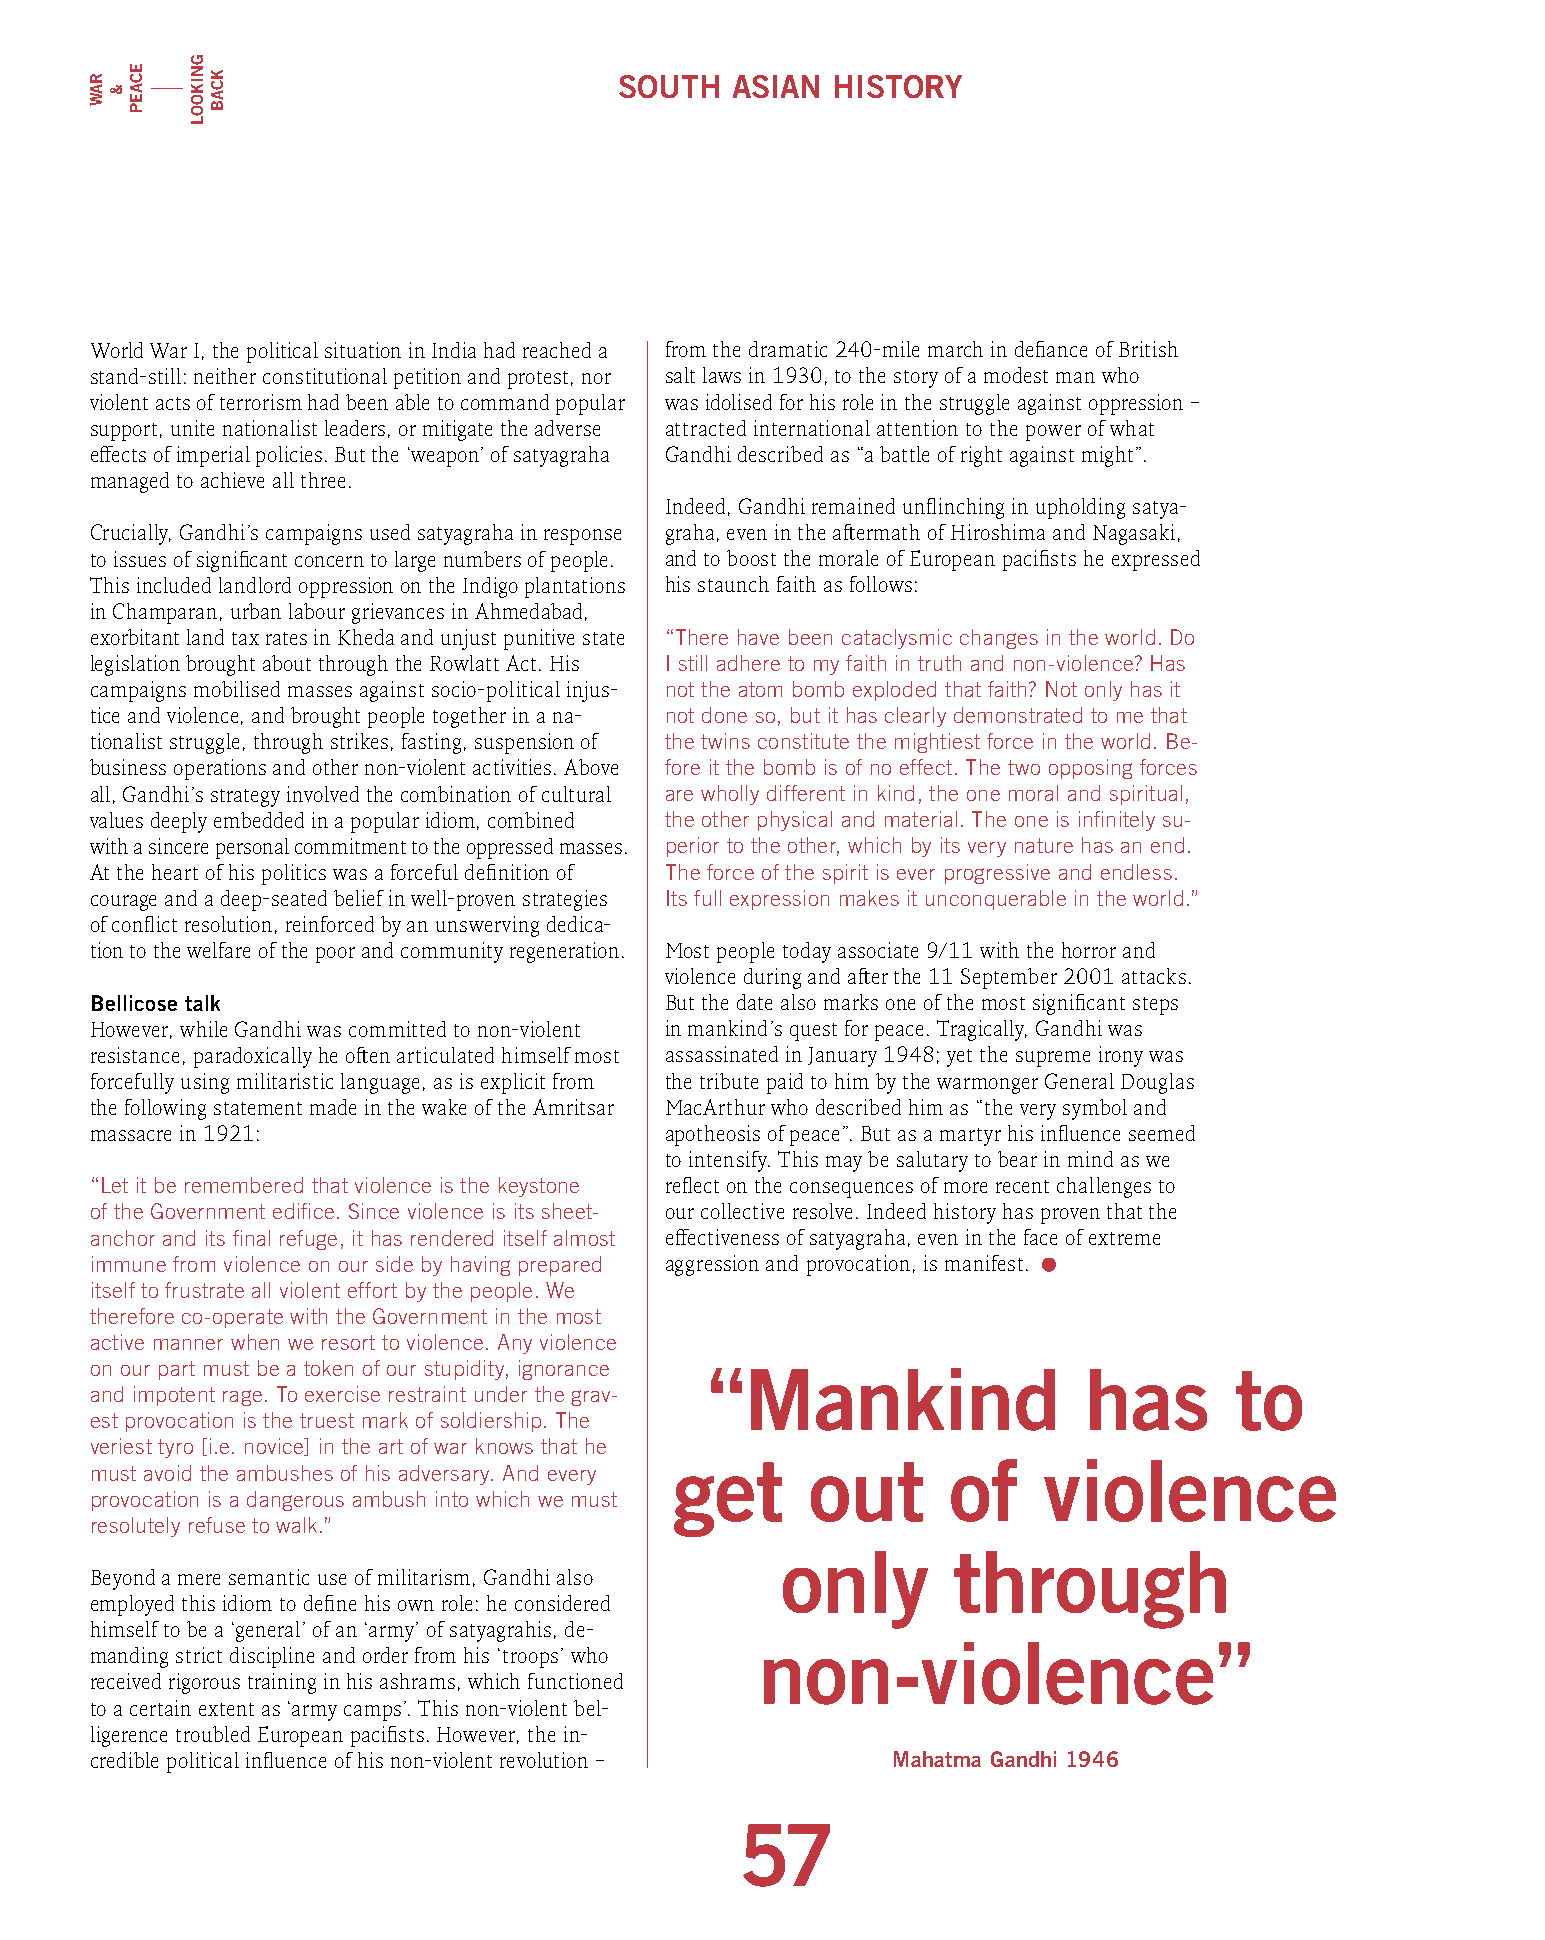 The image size is (1545, 1940). What do you see at coordinates (530, 1659) in the screenshot?
I see `troops` at bounding box center [530, 1659].
